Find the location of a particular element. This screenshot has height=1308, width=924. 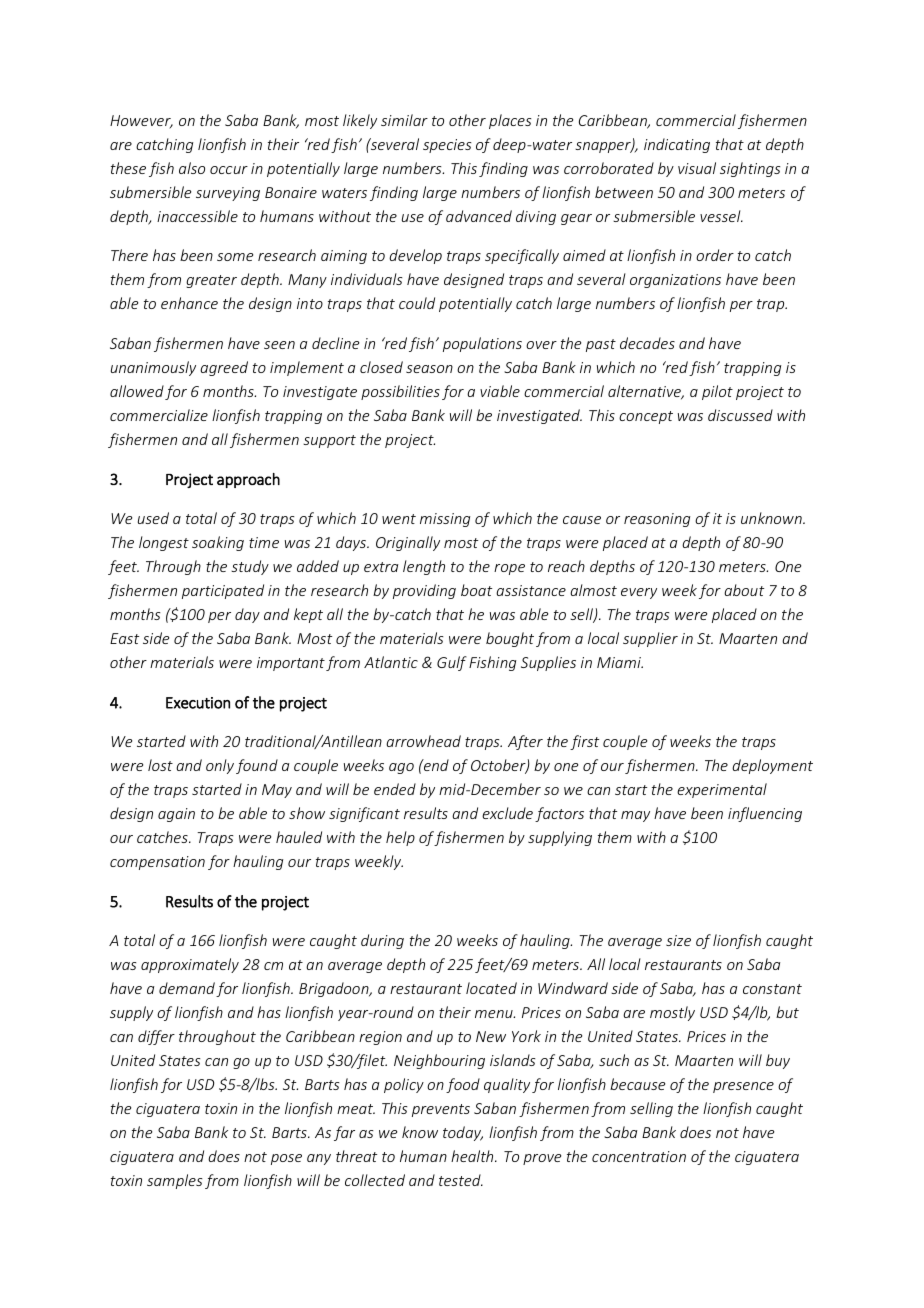

again is located at coordinates (176, 815).
